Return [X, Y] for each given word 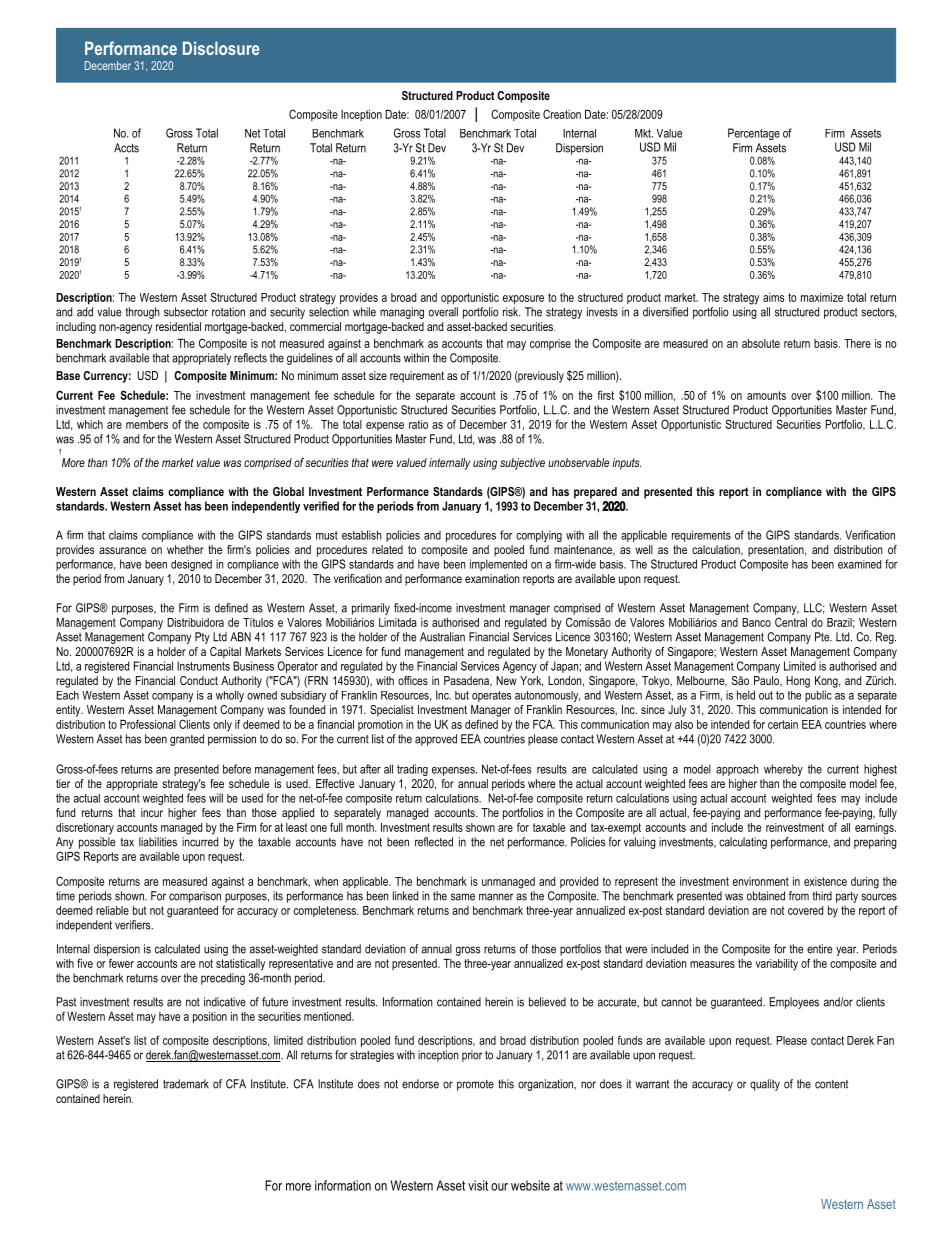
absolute [761, 343]
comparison [195, 897]
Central [791, 622]
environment [761, 881]
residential [178, 326]
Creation [562, 114]
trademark [186, 1084]
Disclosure [221, 48]
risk [512, 312]
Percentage [754, 134]
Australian [442, 637]
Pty [202, 638]
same [463, 897]
